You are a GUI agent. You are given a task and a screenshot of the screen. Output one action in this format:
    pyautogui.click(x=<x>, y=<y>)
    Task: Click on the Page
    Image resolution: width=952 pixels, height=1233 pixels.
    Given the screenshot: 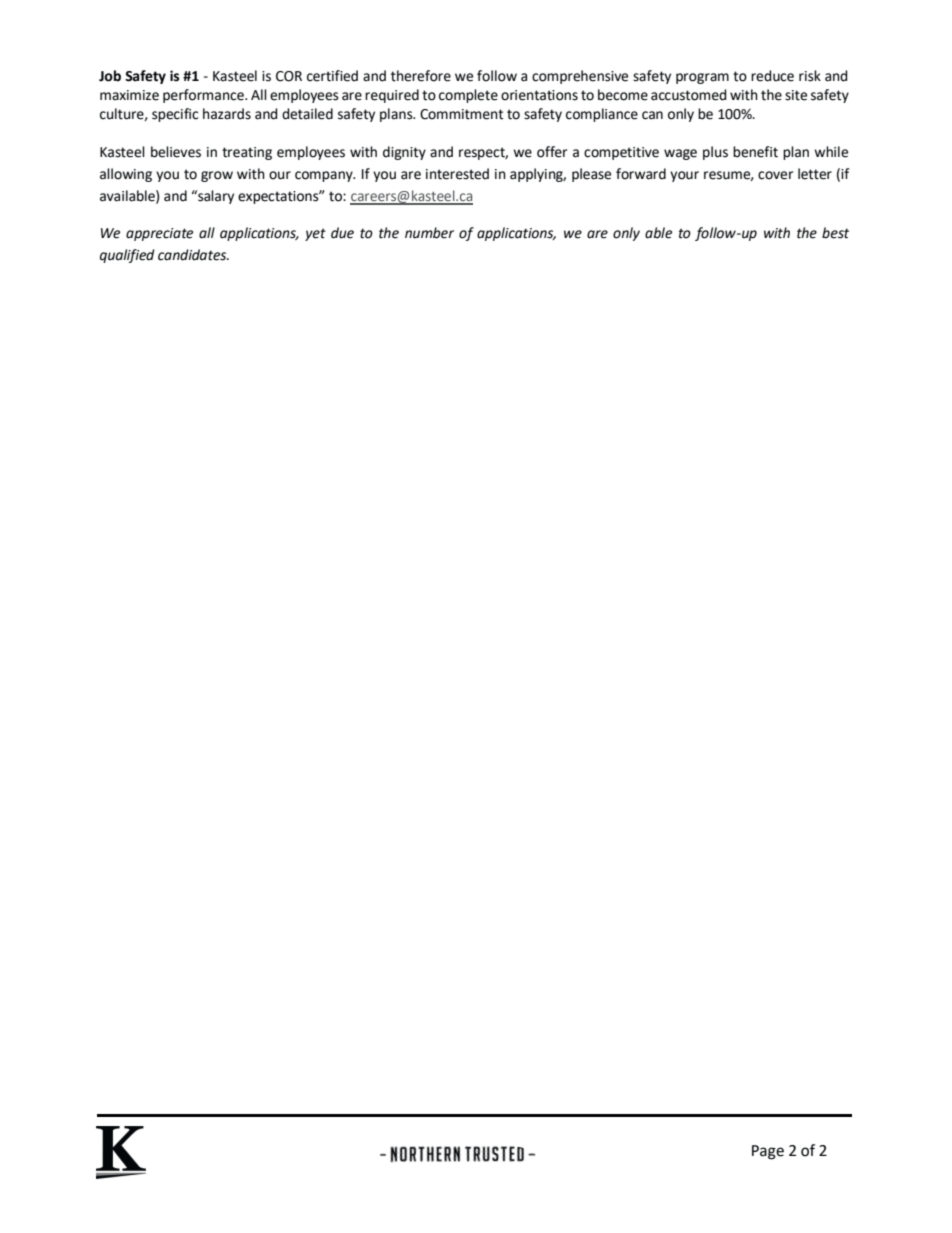 What is the action you would take?
    pyautogui.click(x=768, y=1152)
